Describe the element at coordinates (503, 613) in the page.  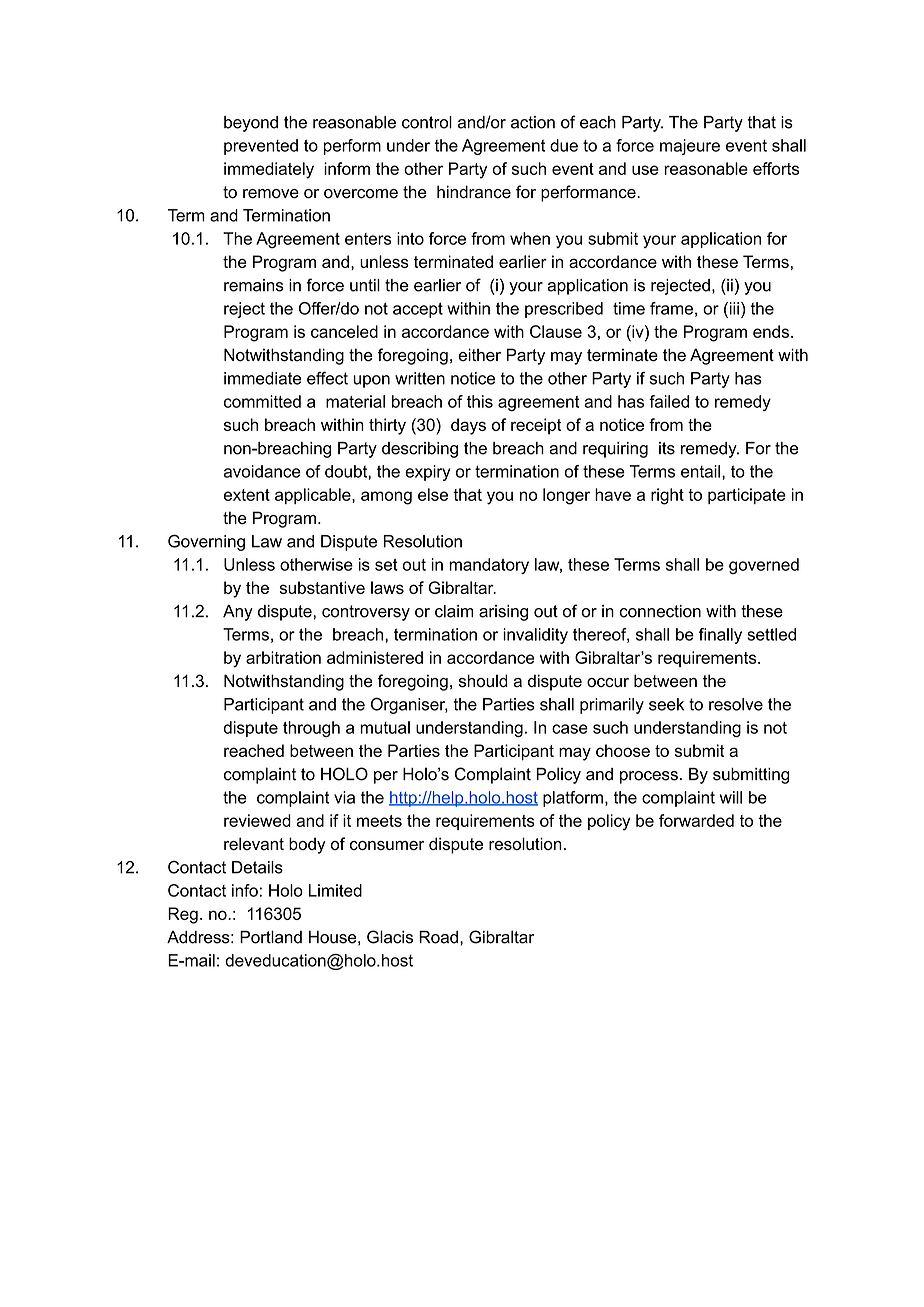
I see `arising` at that location.
